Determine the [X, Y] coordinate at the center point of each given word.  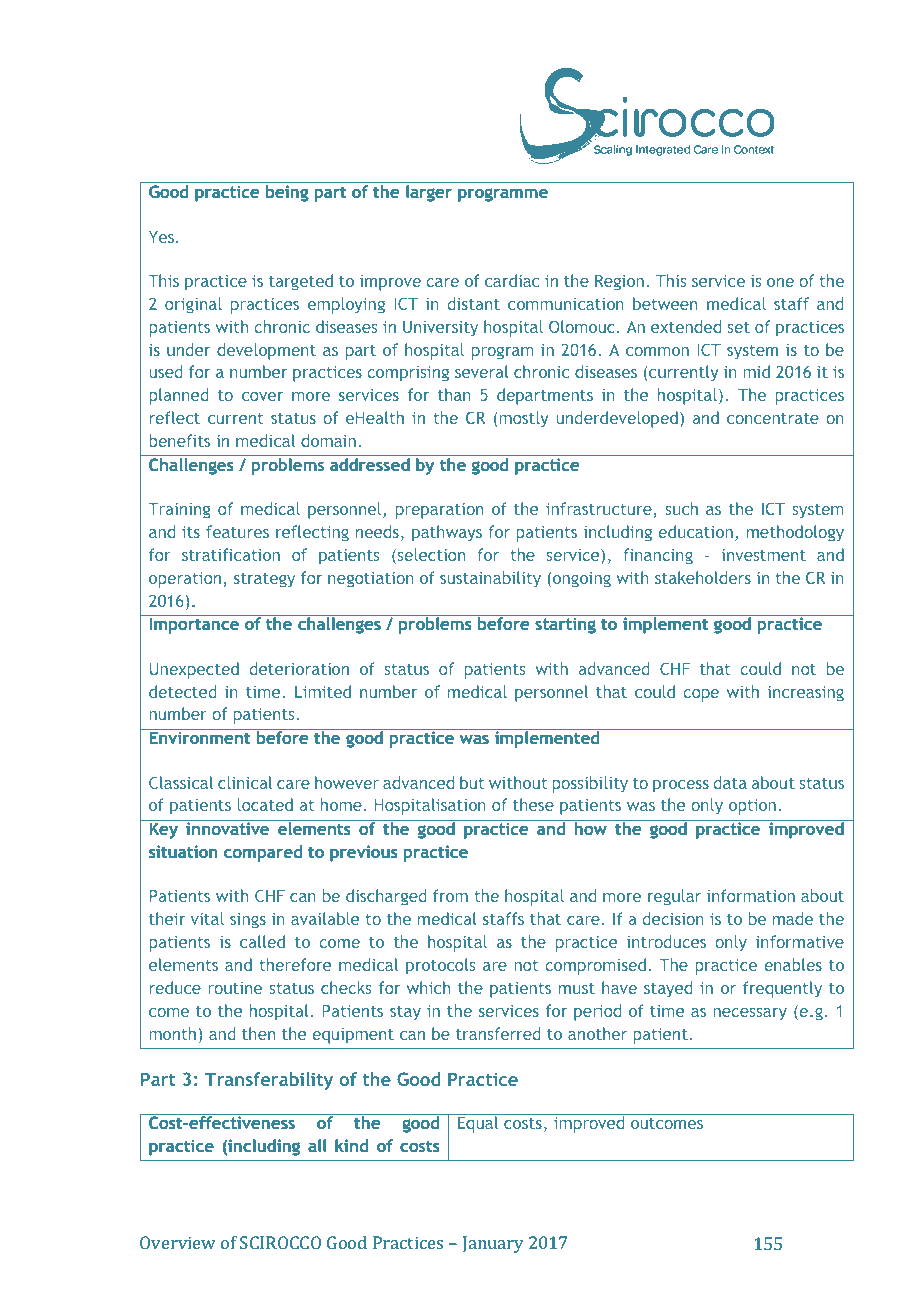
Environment [200, 737]
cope [701, 695]
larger [429, 193]
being [287, 193]
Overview [178, 1242]
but [472, 782]
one [780, 282]
